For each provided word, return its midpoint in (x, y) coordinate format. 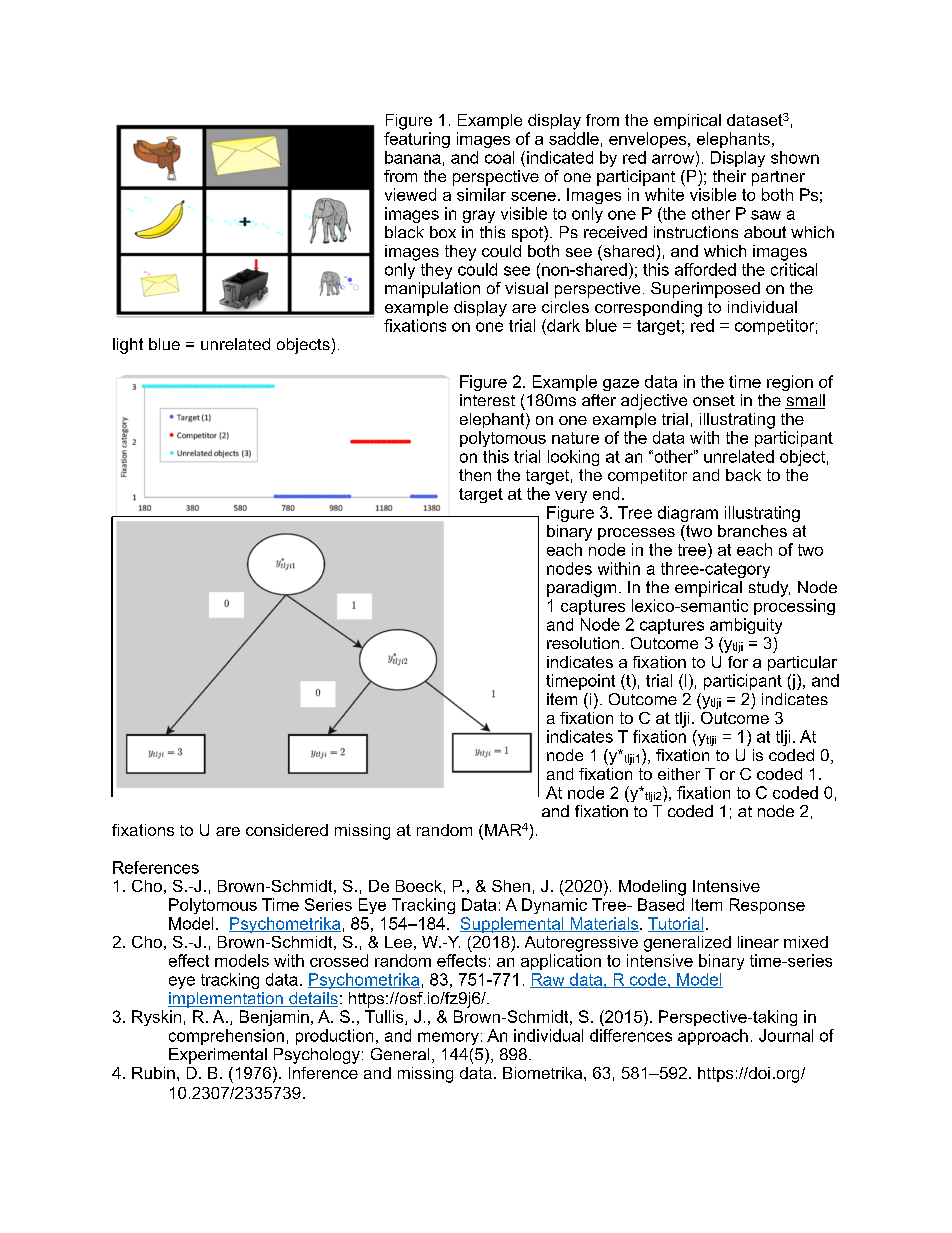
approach (713, 1037)
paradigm (581, 589)
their (729, 176)
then (475, 475)
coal (499, 157)
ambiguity (746, 626)
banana (413, 157)
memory (448, 1038)
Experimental (218, 1056)
